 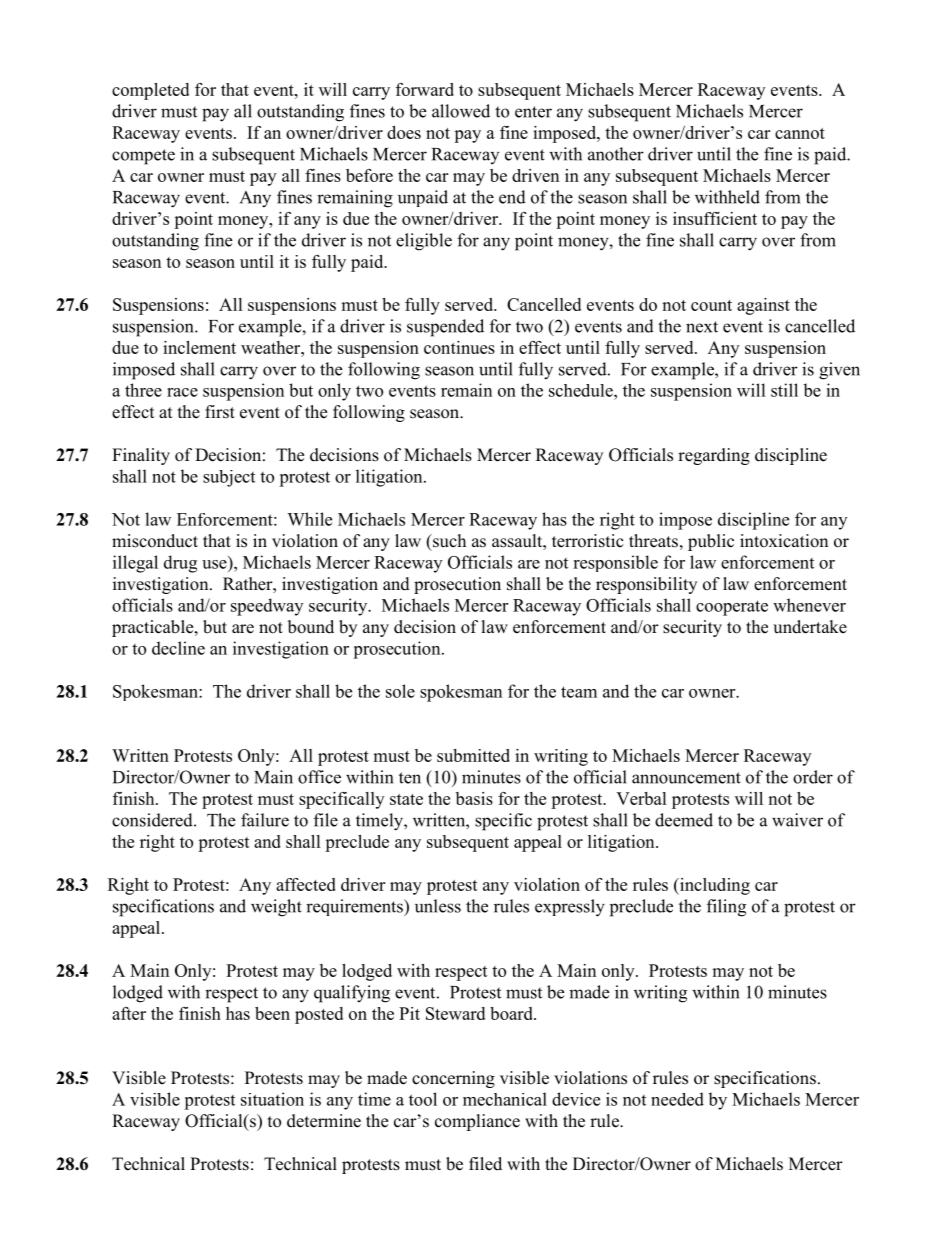 I want to click on allowed, so click(x=461, y=111).
